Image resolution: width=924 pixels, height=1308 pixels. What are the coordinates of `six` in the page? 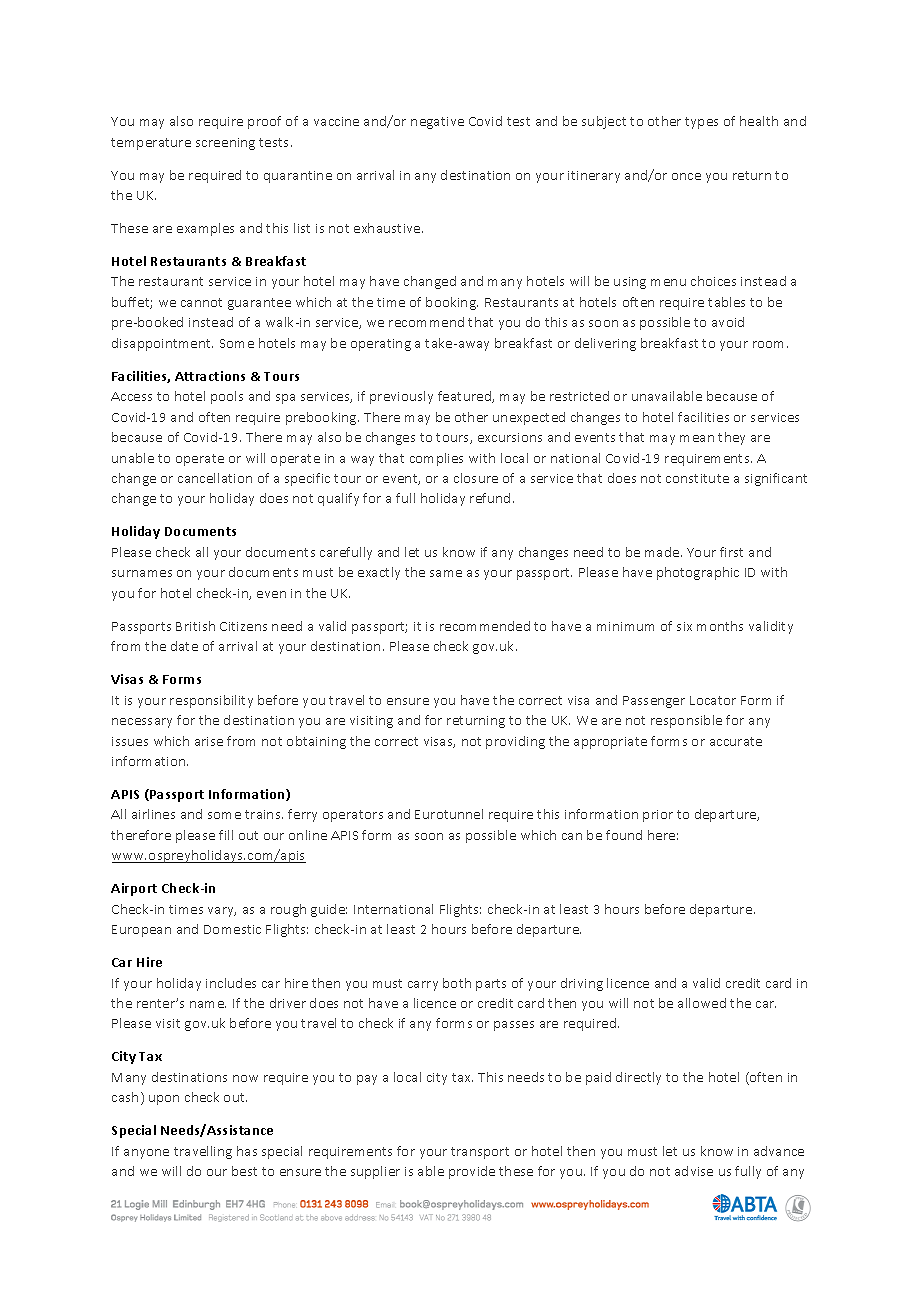 It's located at (684, 626).
